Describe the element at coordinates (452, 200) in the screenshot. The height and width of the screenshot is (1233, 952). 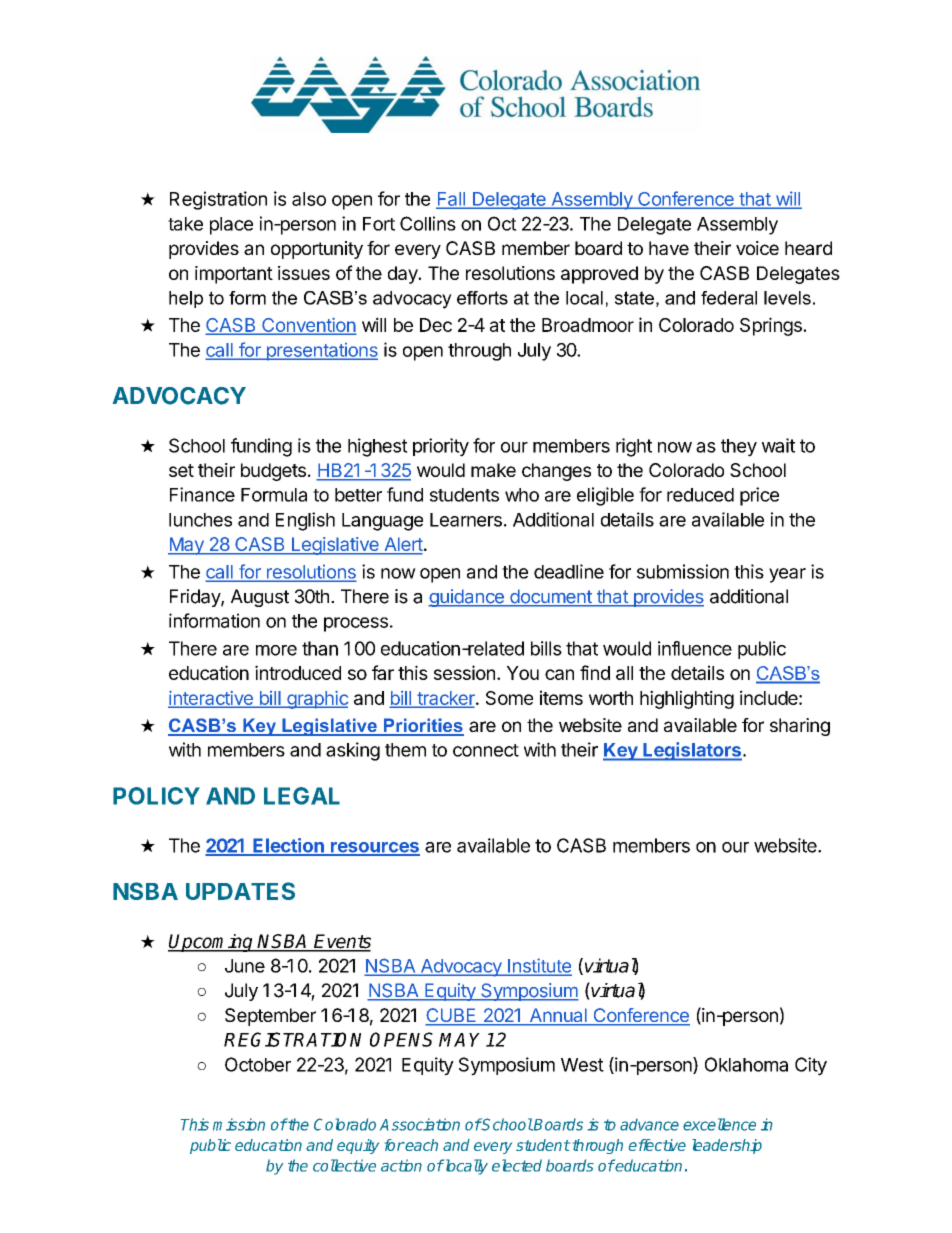
I see `Fall` at that location.
